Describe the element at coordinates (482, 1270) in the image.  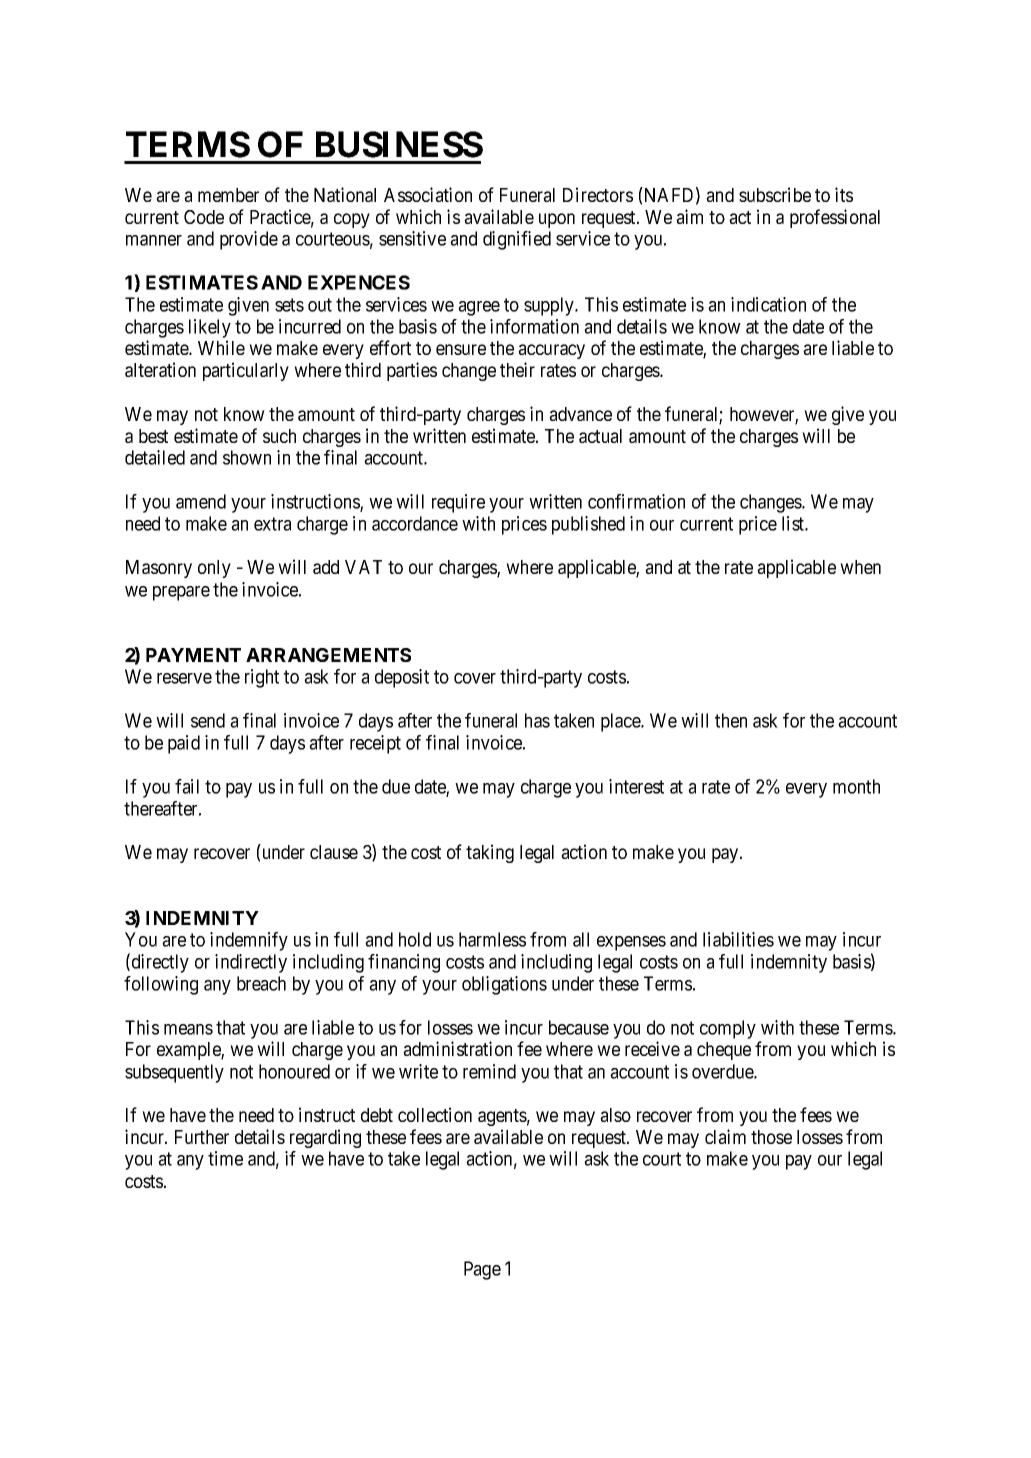
I see `Page` at that location.
